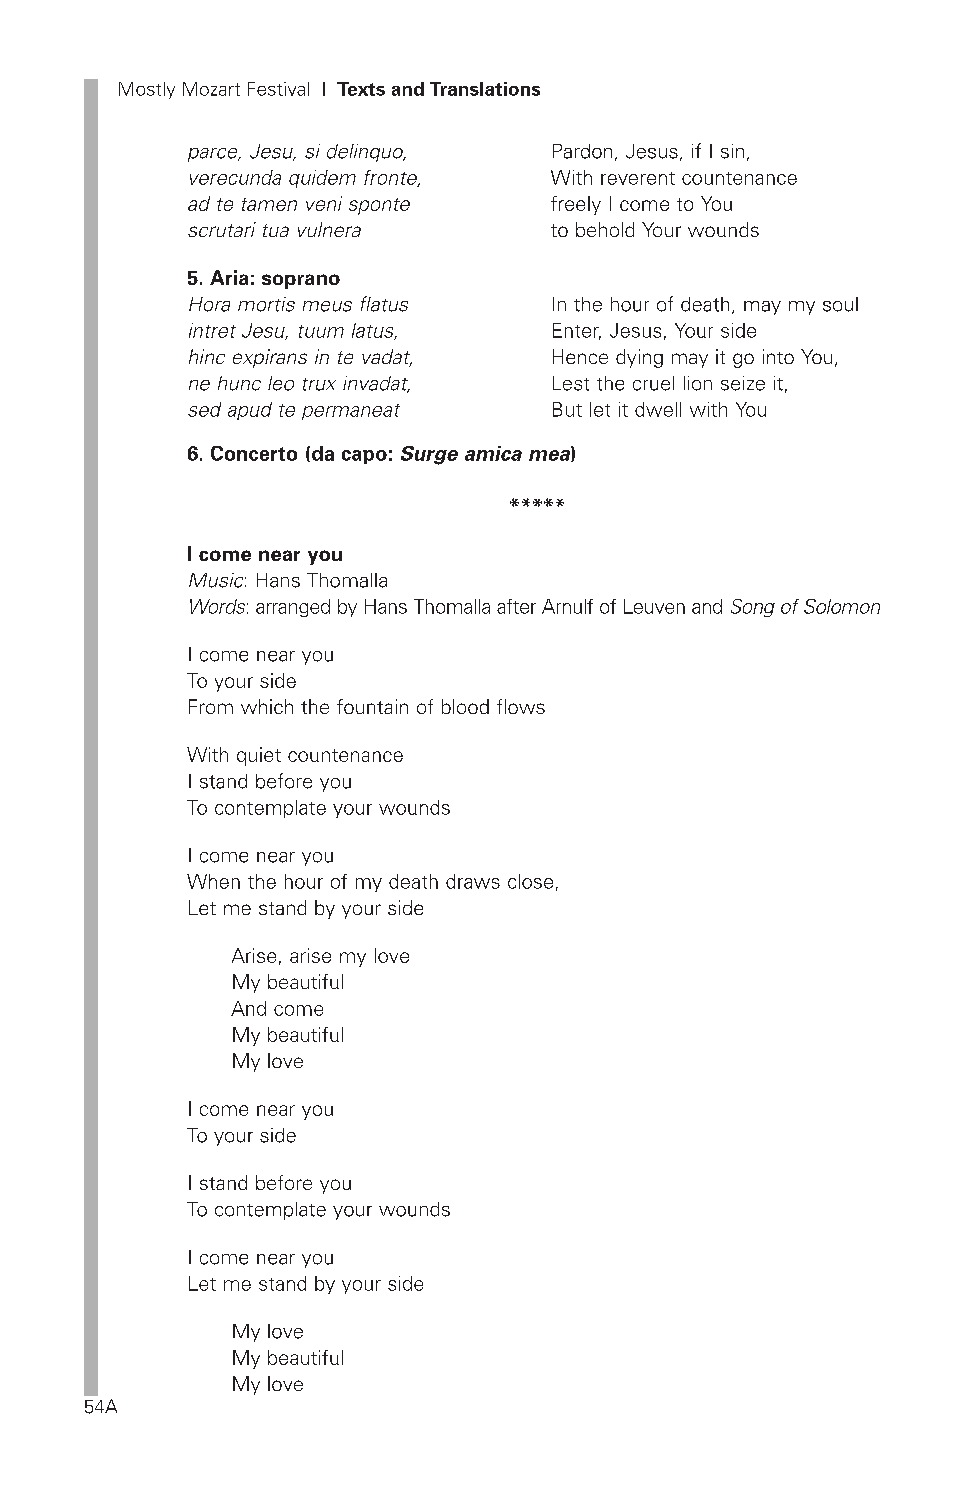  I want to click on Translations, so click(485, 89).
